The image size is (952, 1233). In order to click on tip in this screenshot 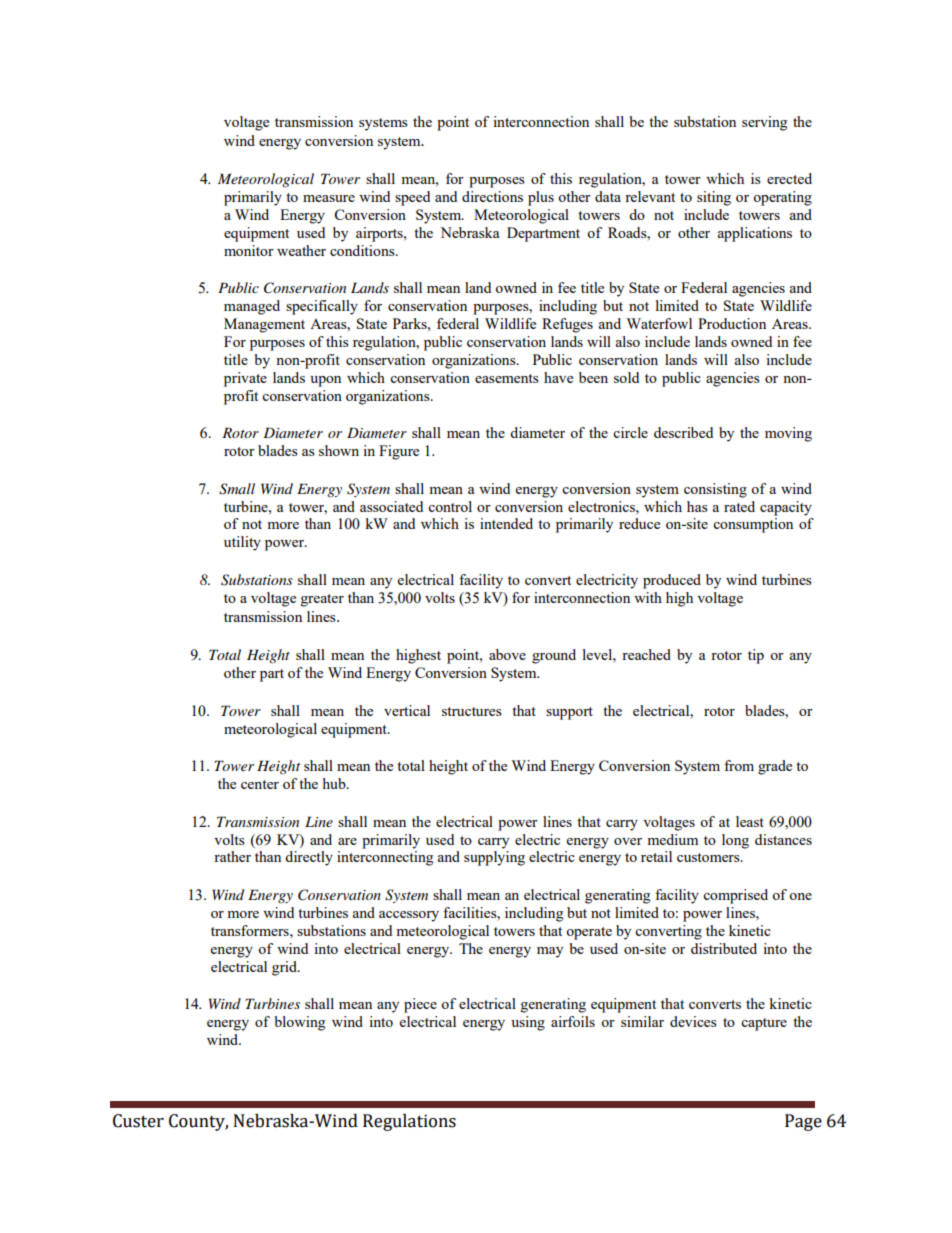, I will do `click(756, 656)`.
